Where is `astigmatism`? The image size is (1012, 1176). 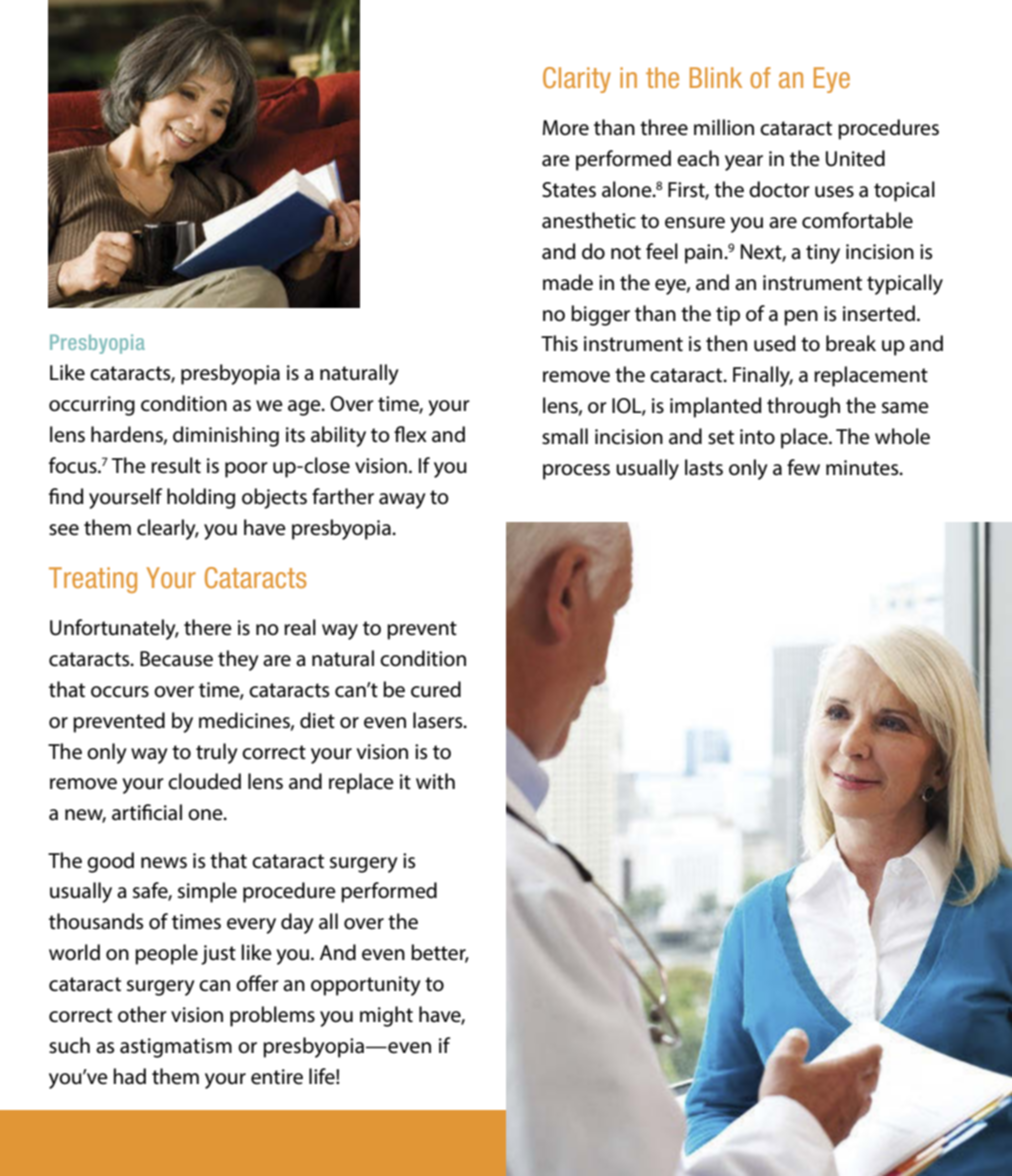
astigmatism is located at coordinates (176, 1048).
